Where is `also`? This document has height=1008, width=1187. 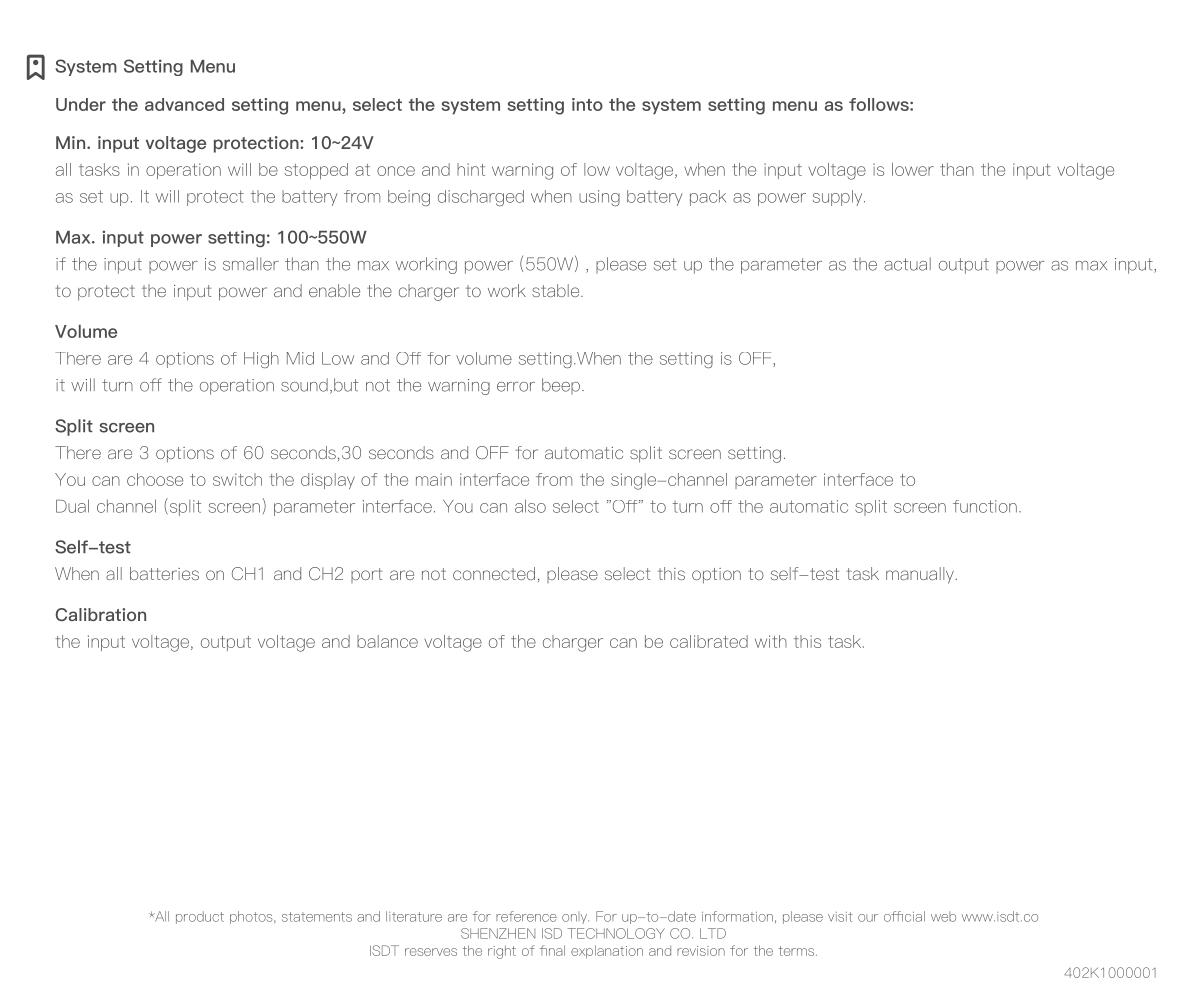
also is located at coordinates (530, 506).
